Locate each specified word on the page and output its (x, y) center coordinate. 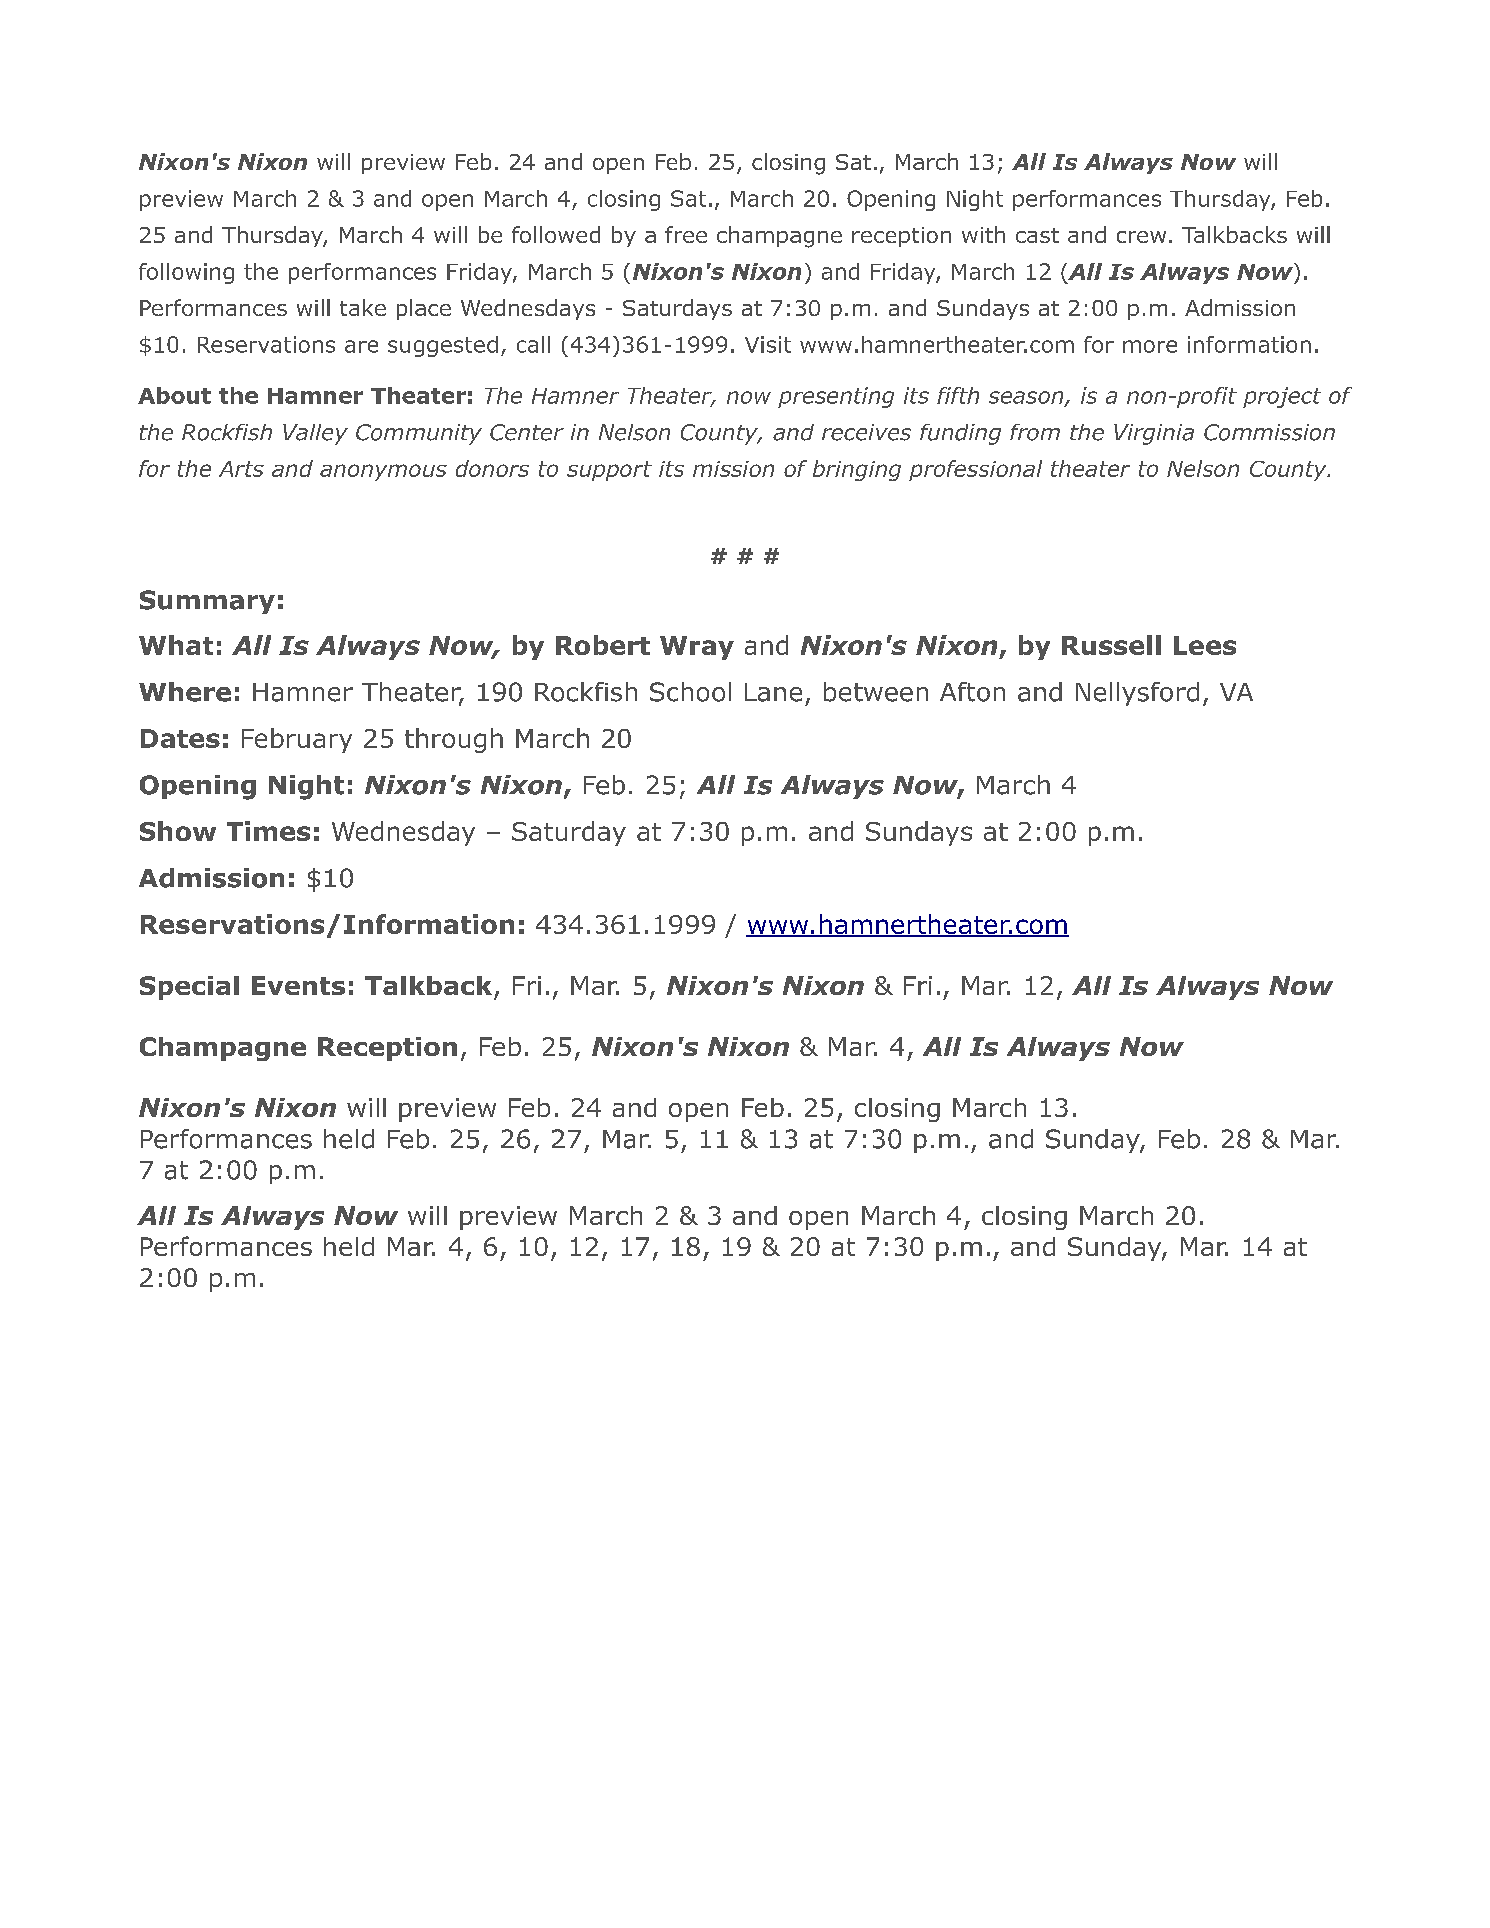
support (609, 471)
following (186, 273)
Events (298, 985)
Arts (241, 469)
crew (1141, 237)
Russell (1111, 645)
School (690, 692)
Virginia (1154, 434)
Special (189, 988)
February (297, 740)
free (686, 234)
